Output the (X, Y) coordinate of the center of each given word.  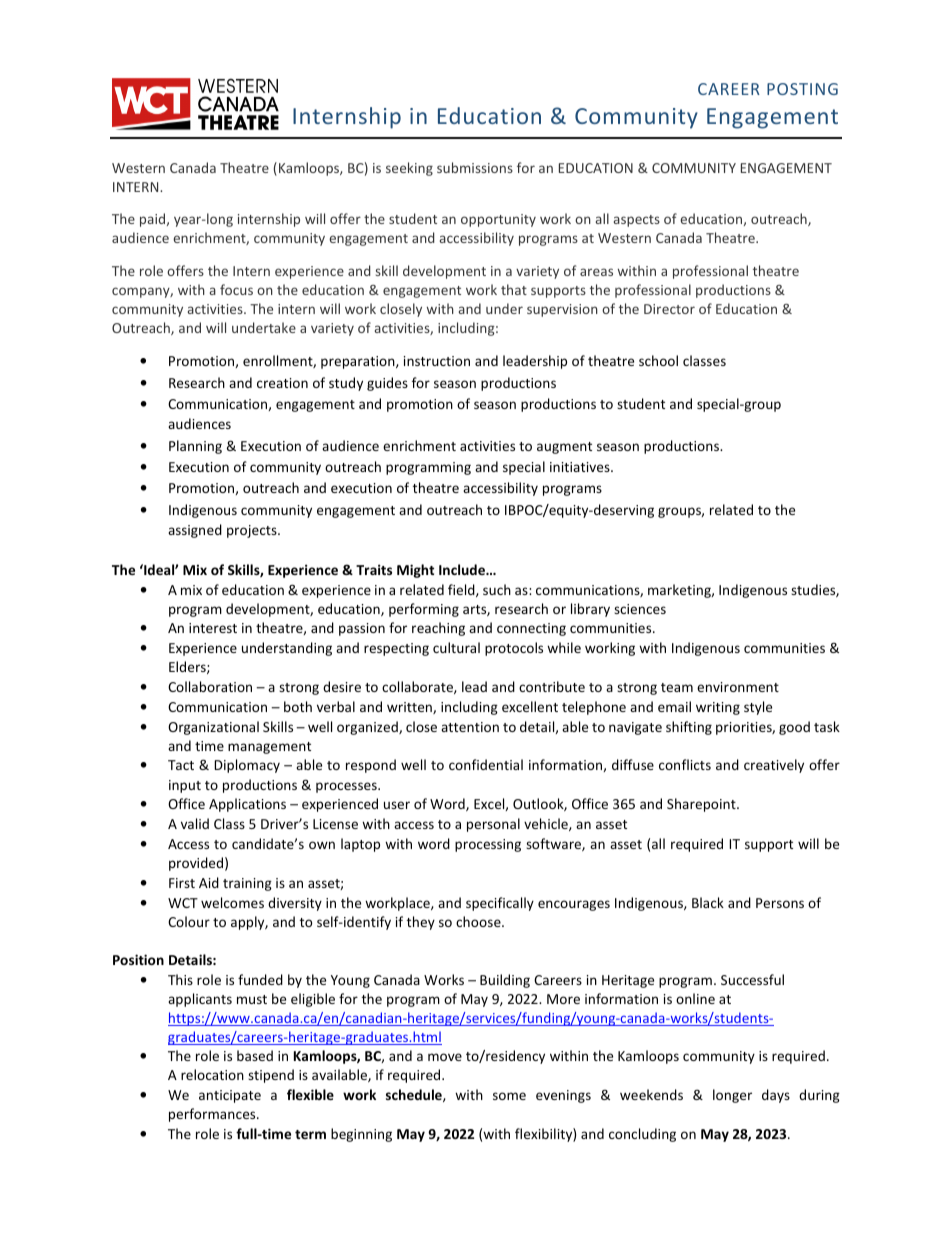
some (509, 1096)
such (497, 589)
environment (738, 687)
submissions (475, 167)
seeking (409, 169)
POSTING (802, 89)
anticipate (230, 1096)
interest (213, 628)
